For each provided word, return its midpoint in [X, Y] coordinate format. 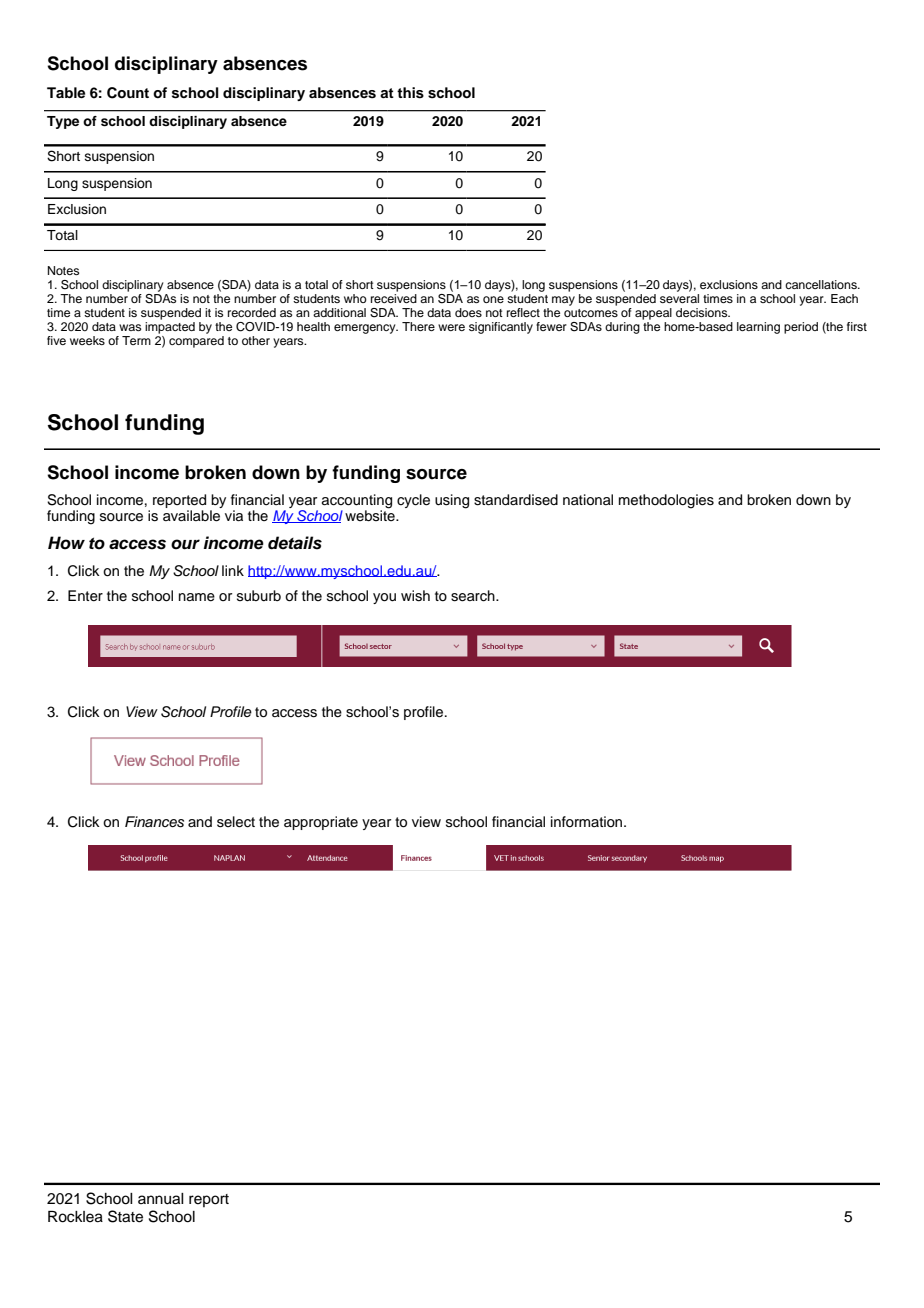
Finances [154, 822]
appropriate [321, 823]
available [191, 516]
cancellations [822, 284]
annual [161, 1199]
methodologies [666, 501]
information [588, 821]
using [452, 501]
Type [63, 122]
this [410, 93]
